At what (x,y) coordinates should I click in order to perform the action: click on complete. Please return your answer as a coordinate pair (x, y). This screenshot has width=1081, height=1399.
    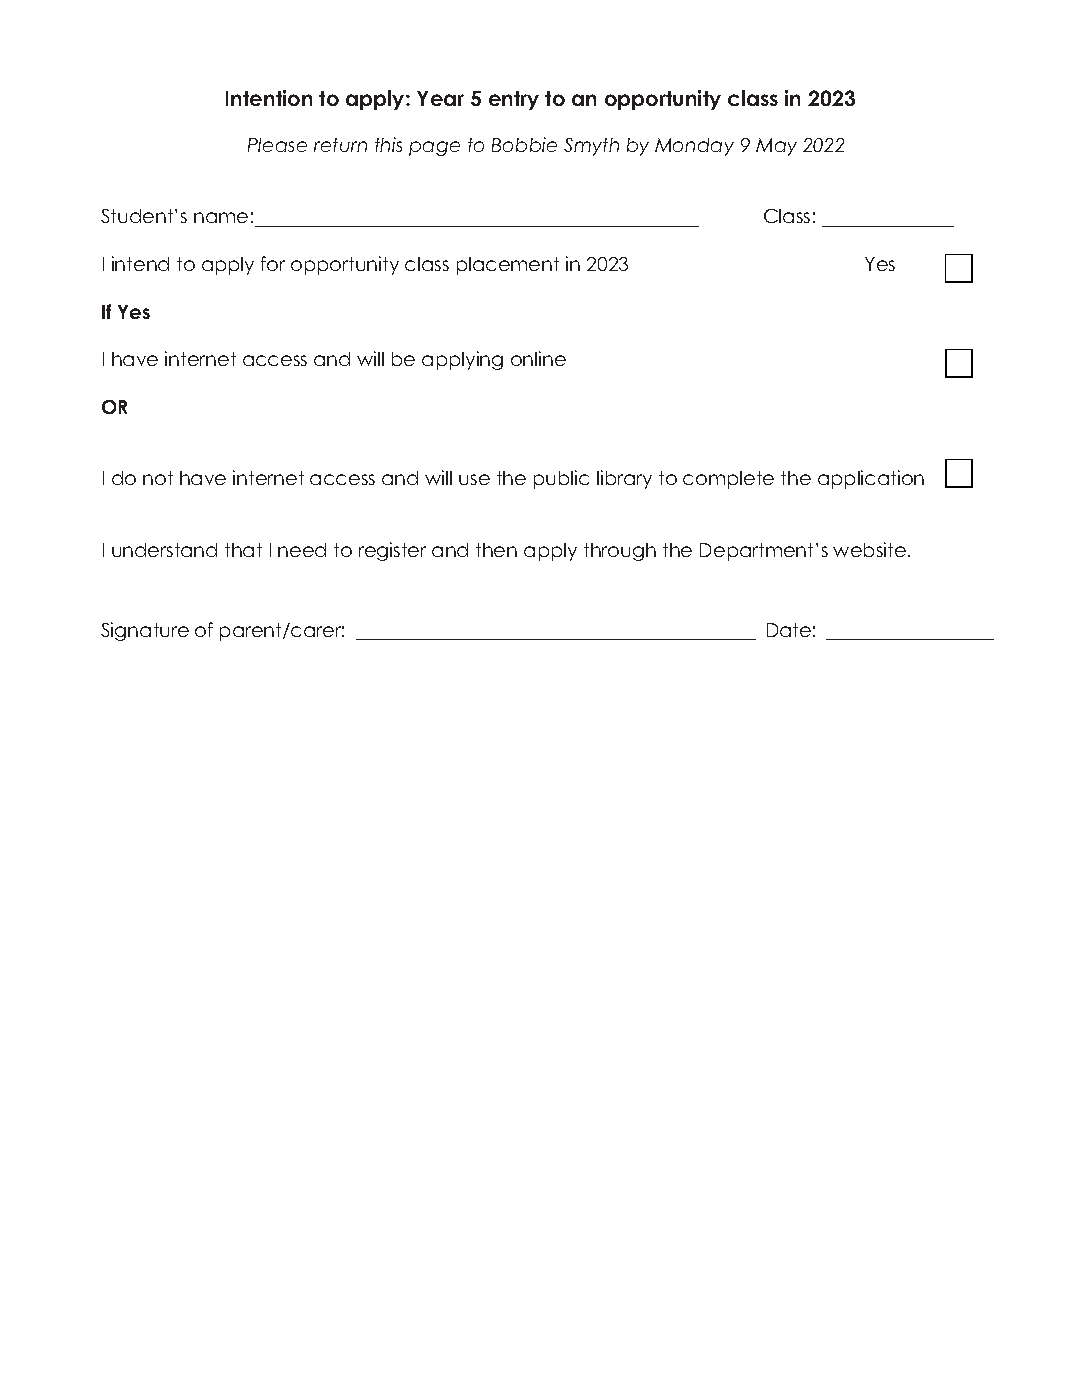
    Looking at the image, I should click on (728, 480).
